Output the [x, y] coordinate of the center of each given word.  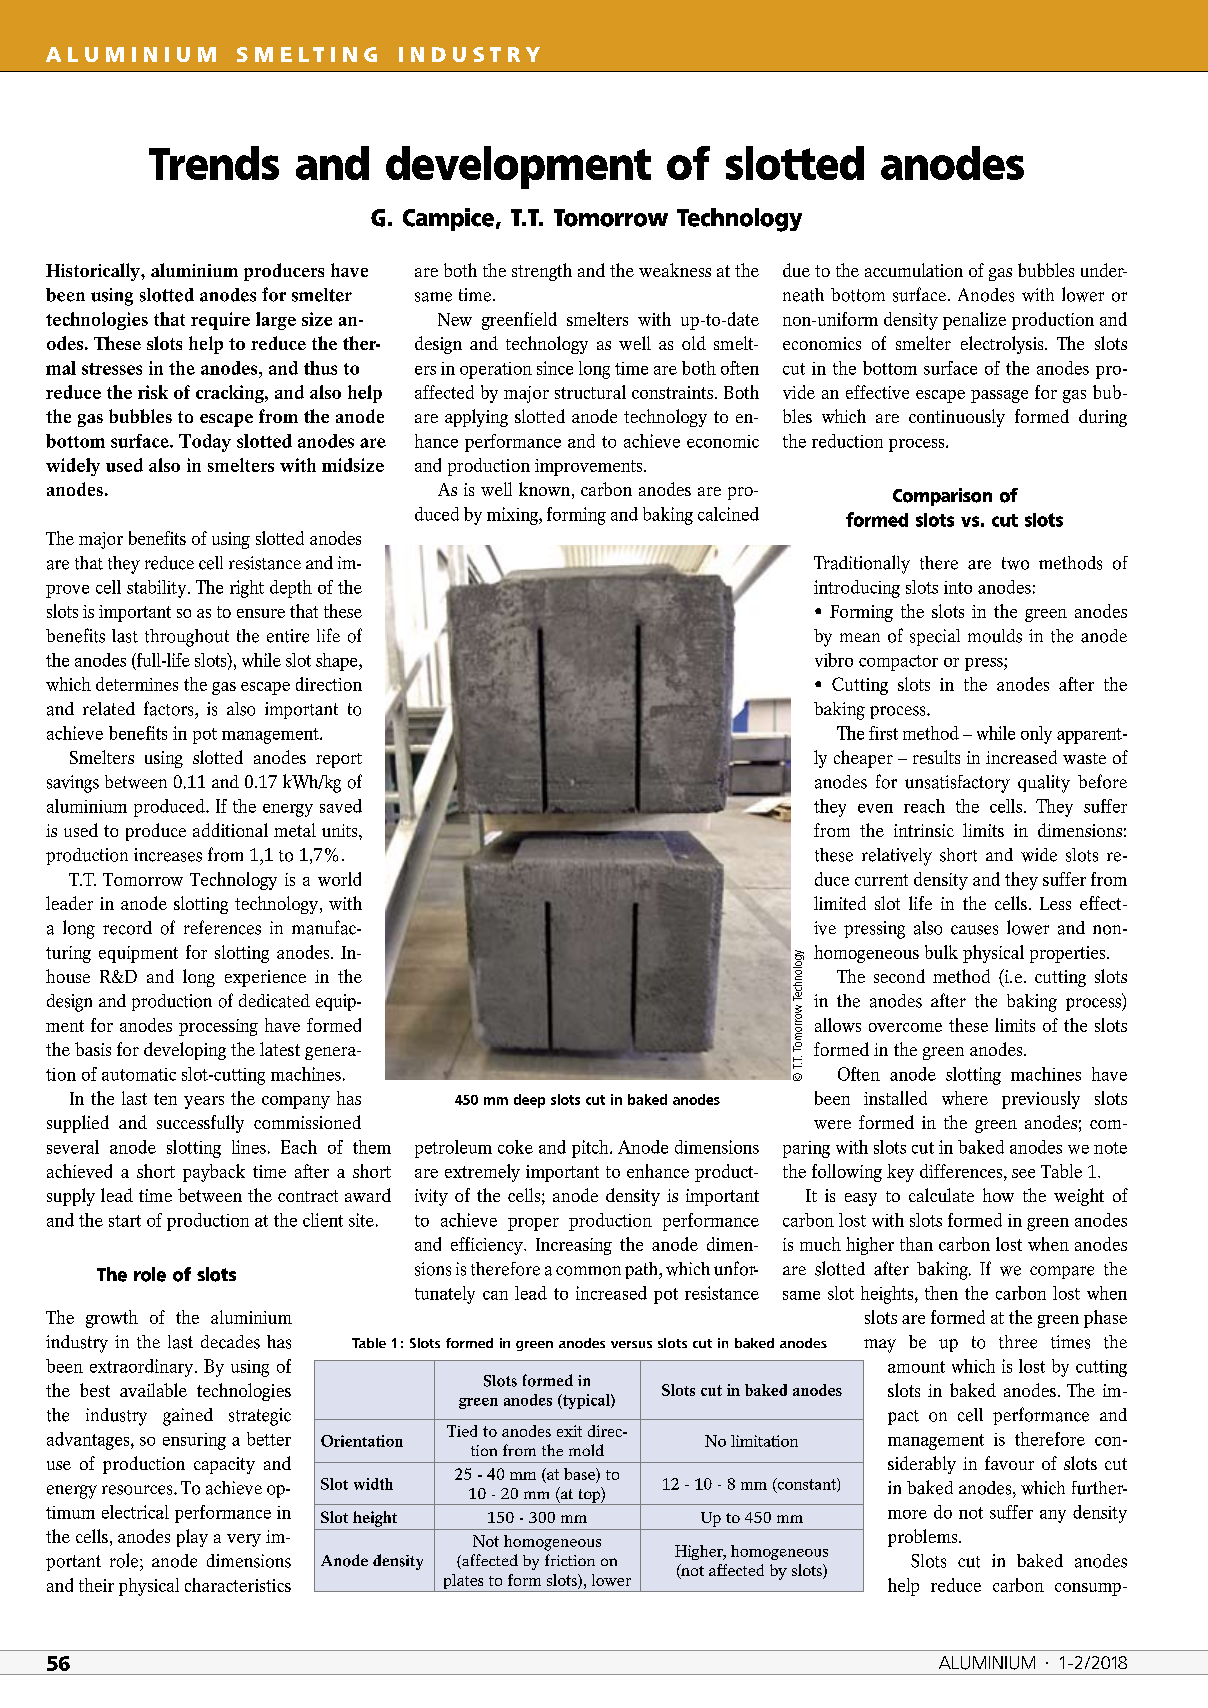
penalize [974, 321]
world [339, 879]
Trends [214, 163]
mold [586, 1450]
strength [542, 272]
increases [168, 855]
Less [1055, 903]
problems [924, 1538]
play [192, 1538]
